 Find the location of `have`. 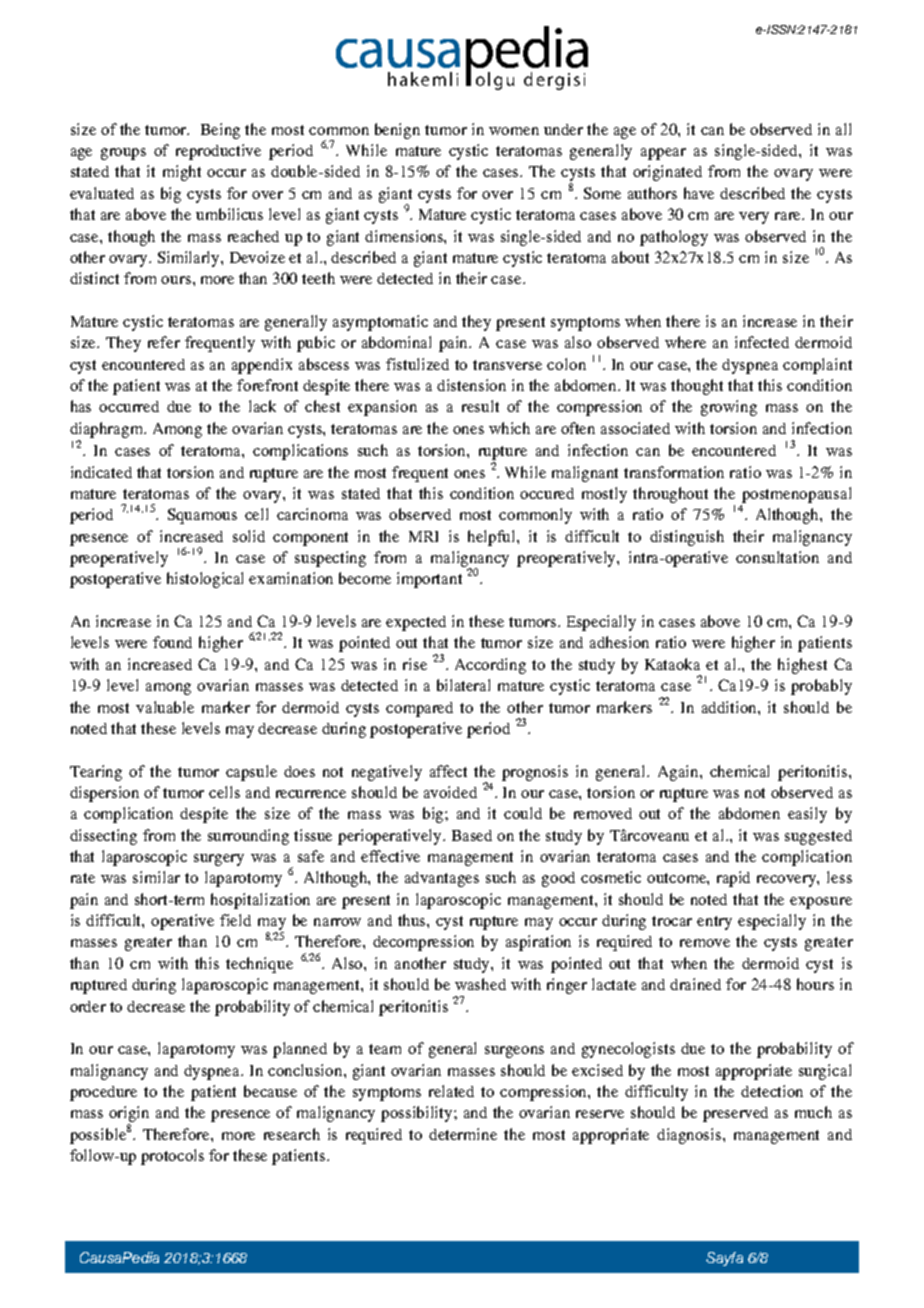

have is located at coordinates (699, 193).
